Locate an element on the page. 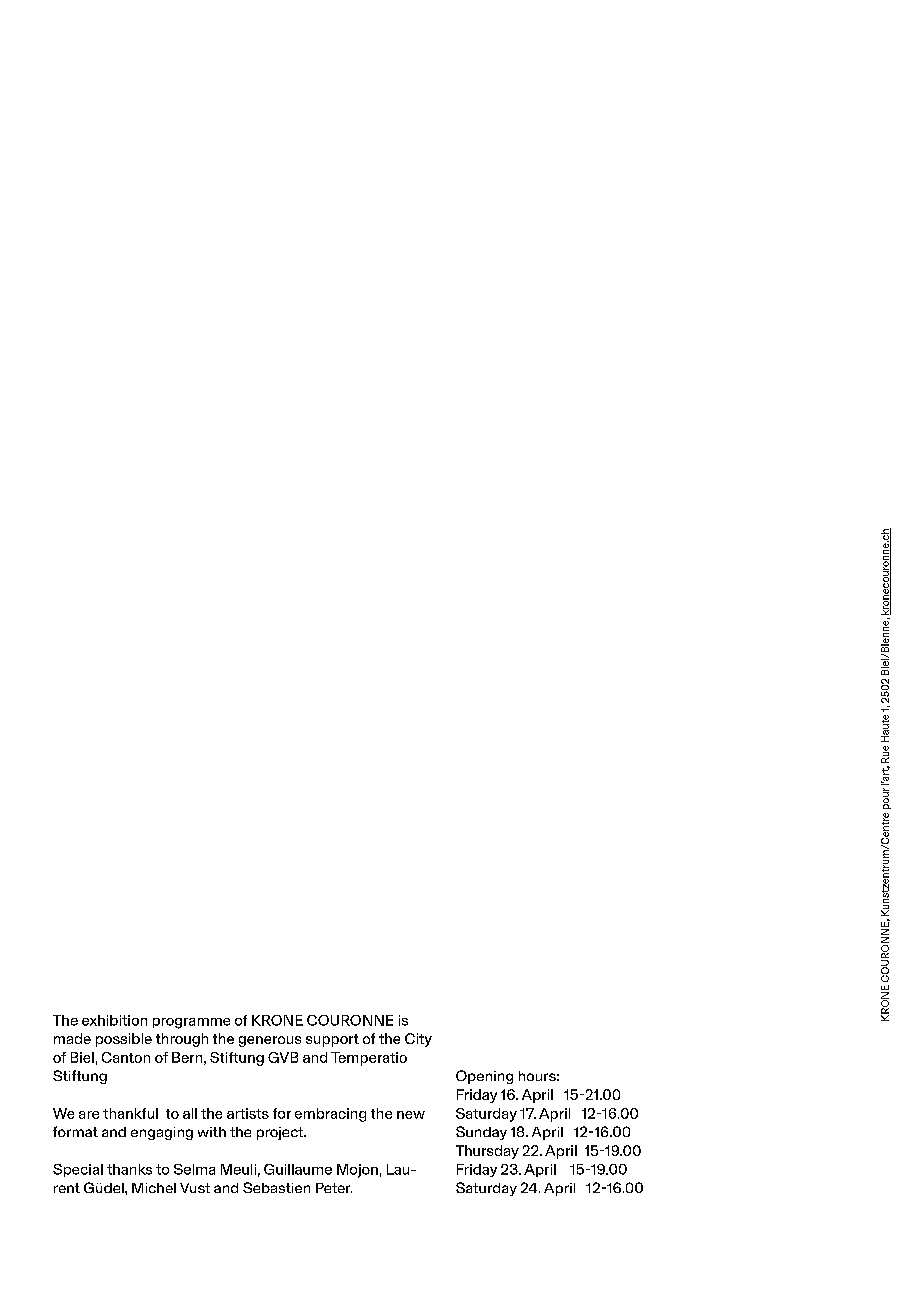  thankful is located at coordinates (130, 1113).
